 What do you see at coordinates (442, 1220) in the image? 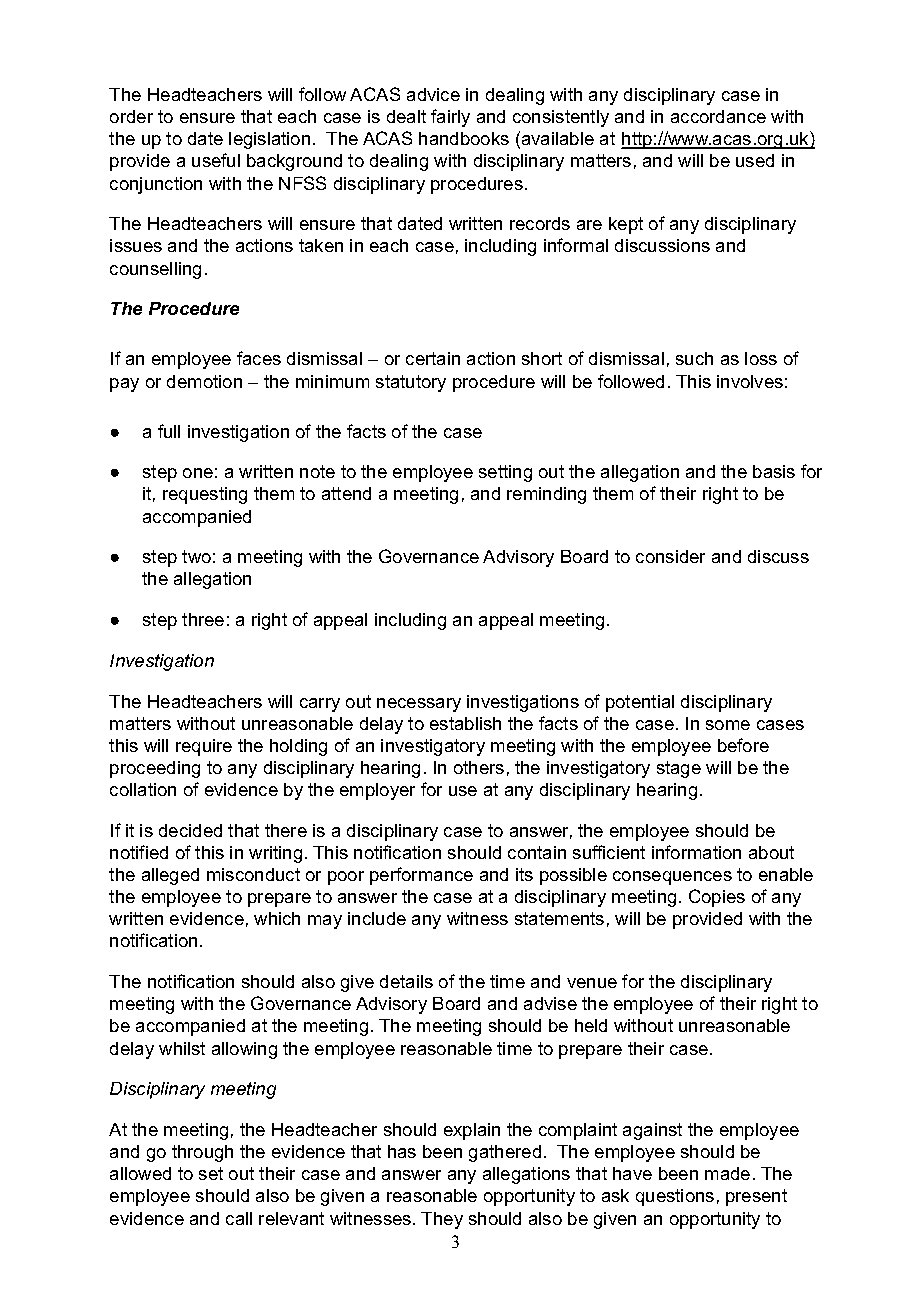
I see `They` at bounding box center [442, 1220].
